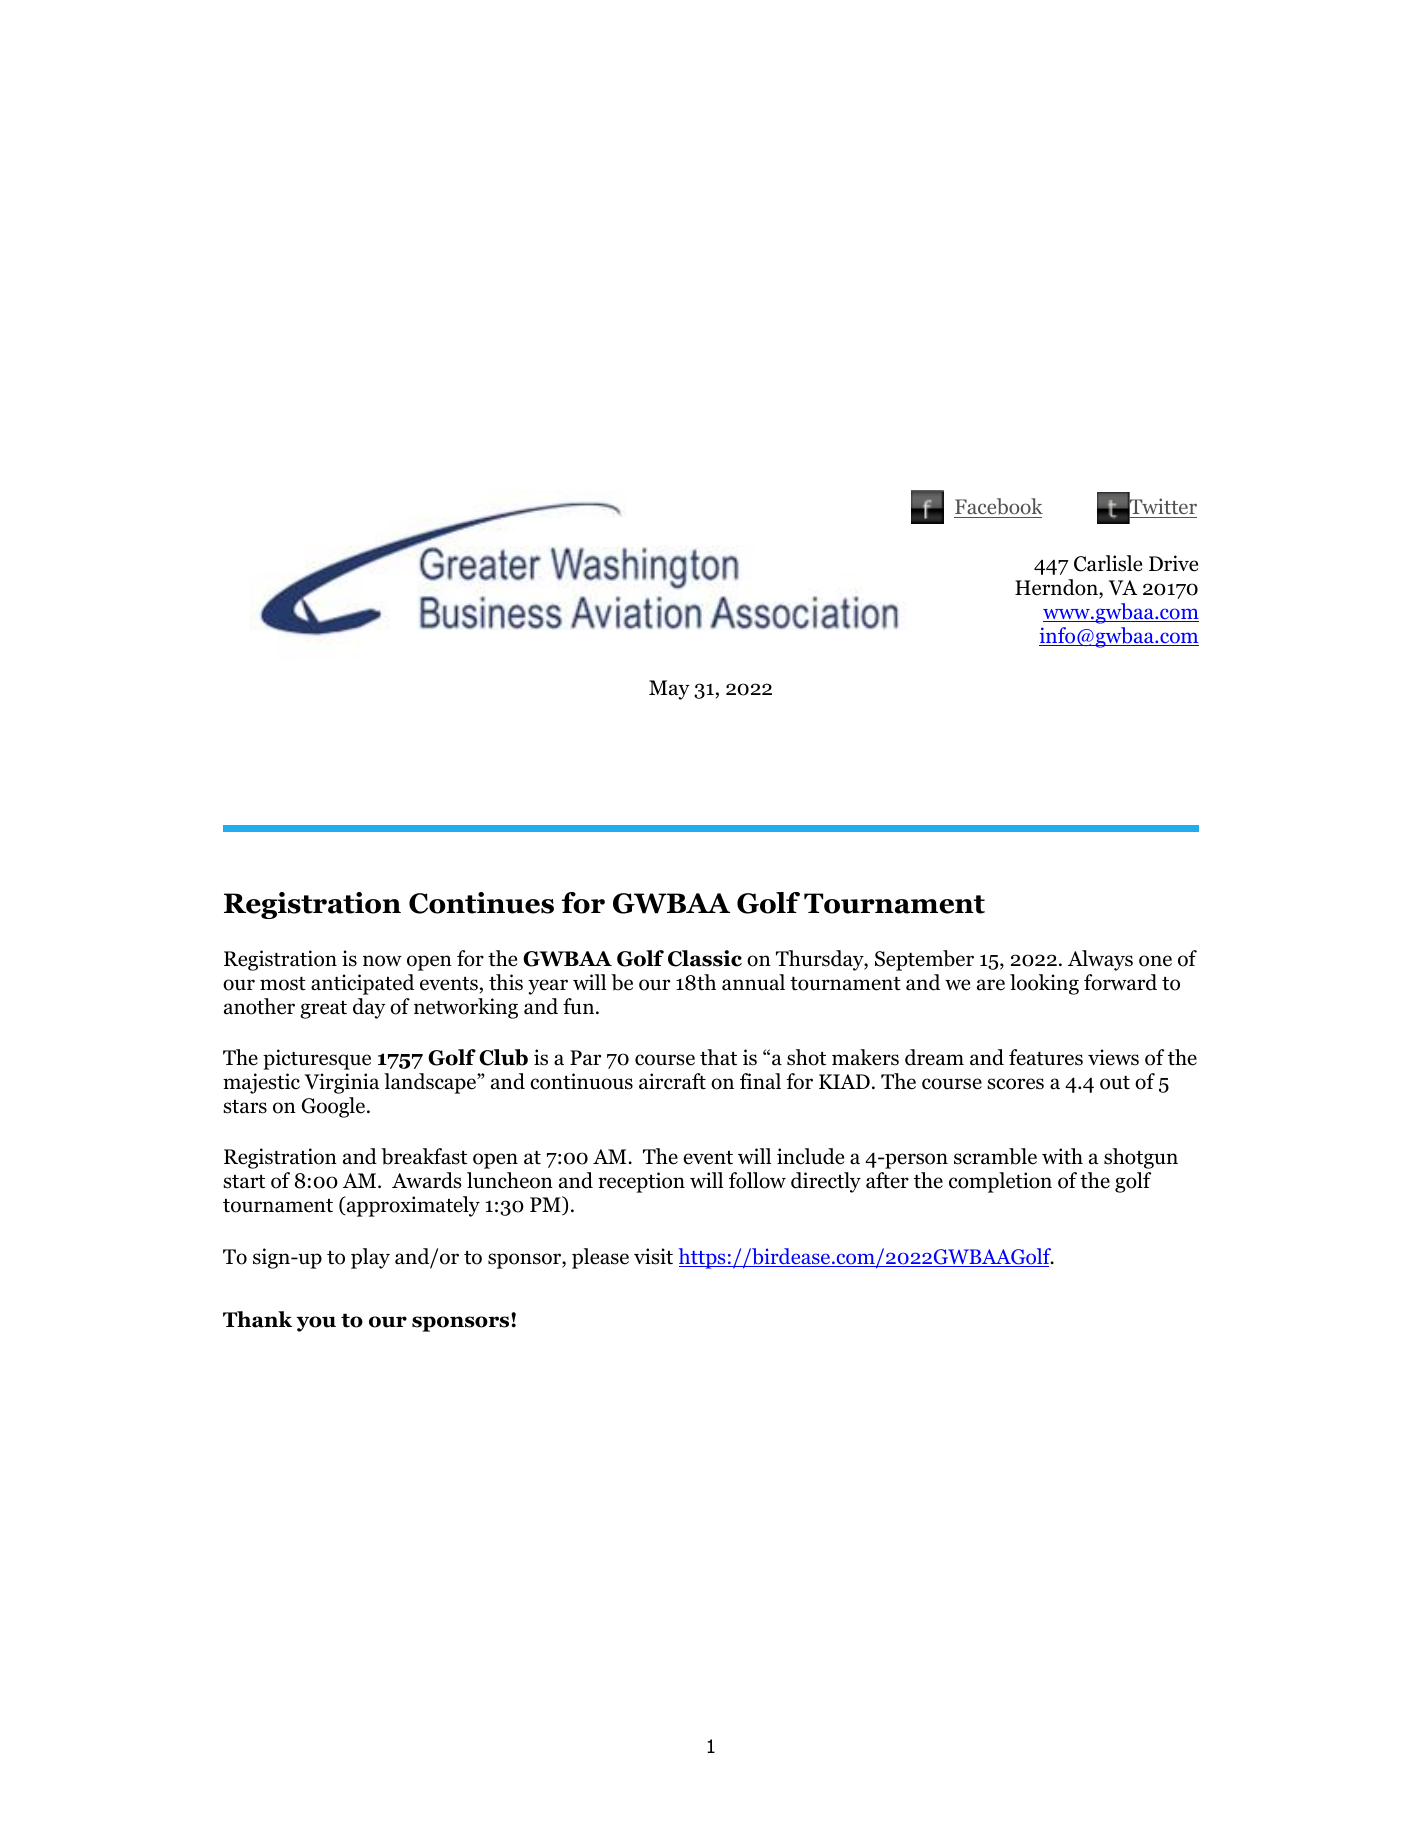 Image resolution: width=1422 pixels, height=1841 pixels. What do you see at coordinates (998, 508) in the screenshot?
I see `Facebook` at bounding box center [998, 508].
